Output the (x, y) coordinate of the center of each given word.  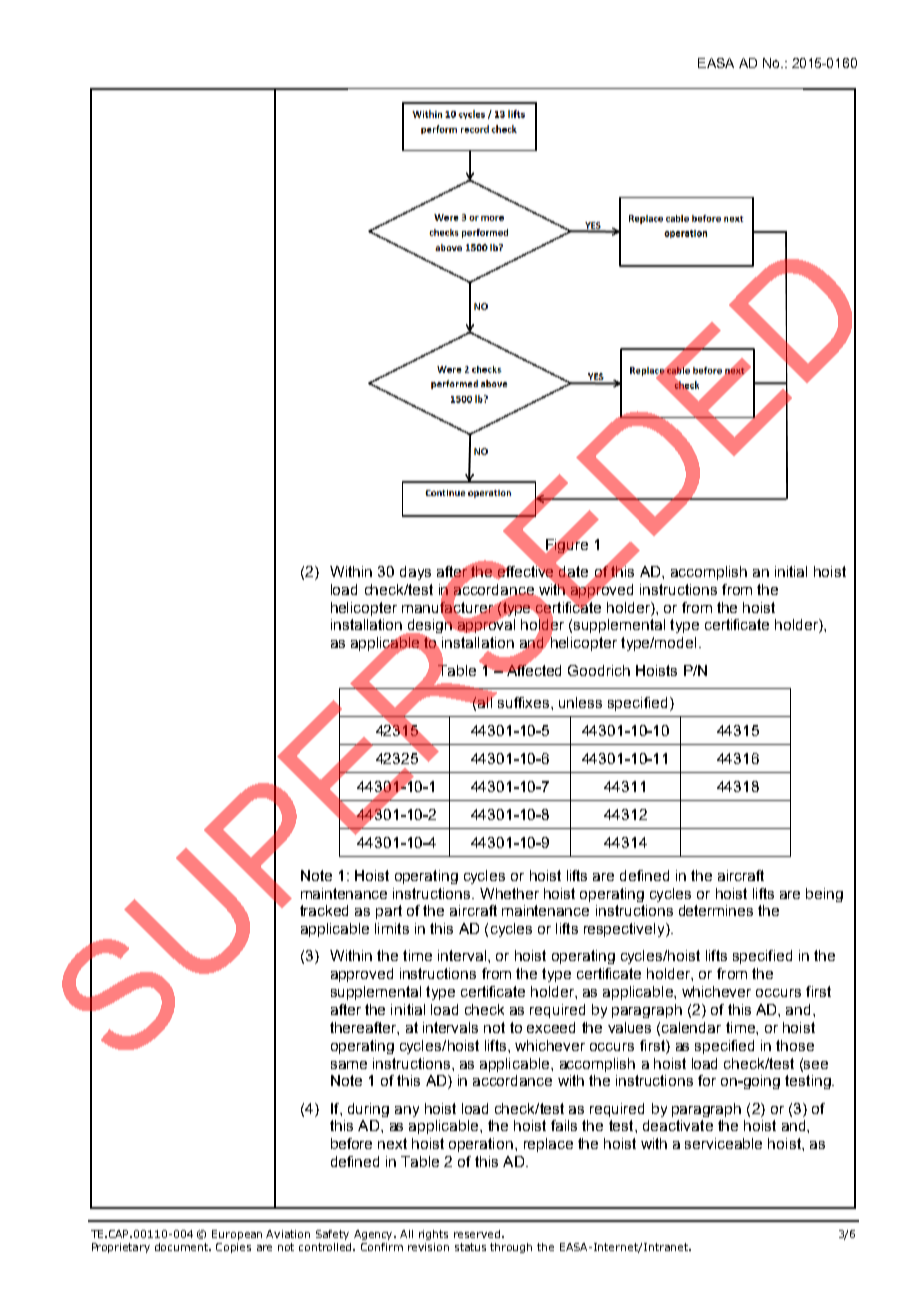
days (415, 573)
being (824, 895)
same (349, 1065)
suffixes (523, 701)
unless (580, 702)
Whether (509, 893)
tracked (324, 910)
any (407, 1111)
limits (392, 928)
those (795, 1045)
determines (716, 910)
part (389, 912)
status (470, 1247)
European (237, 1235)
